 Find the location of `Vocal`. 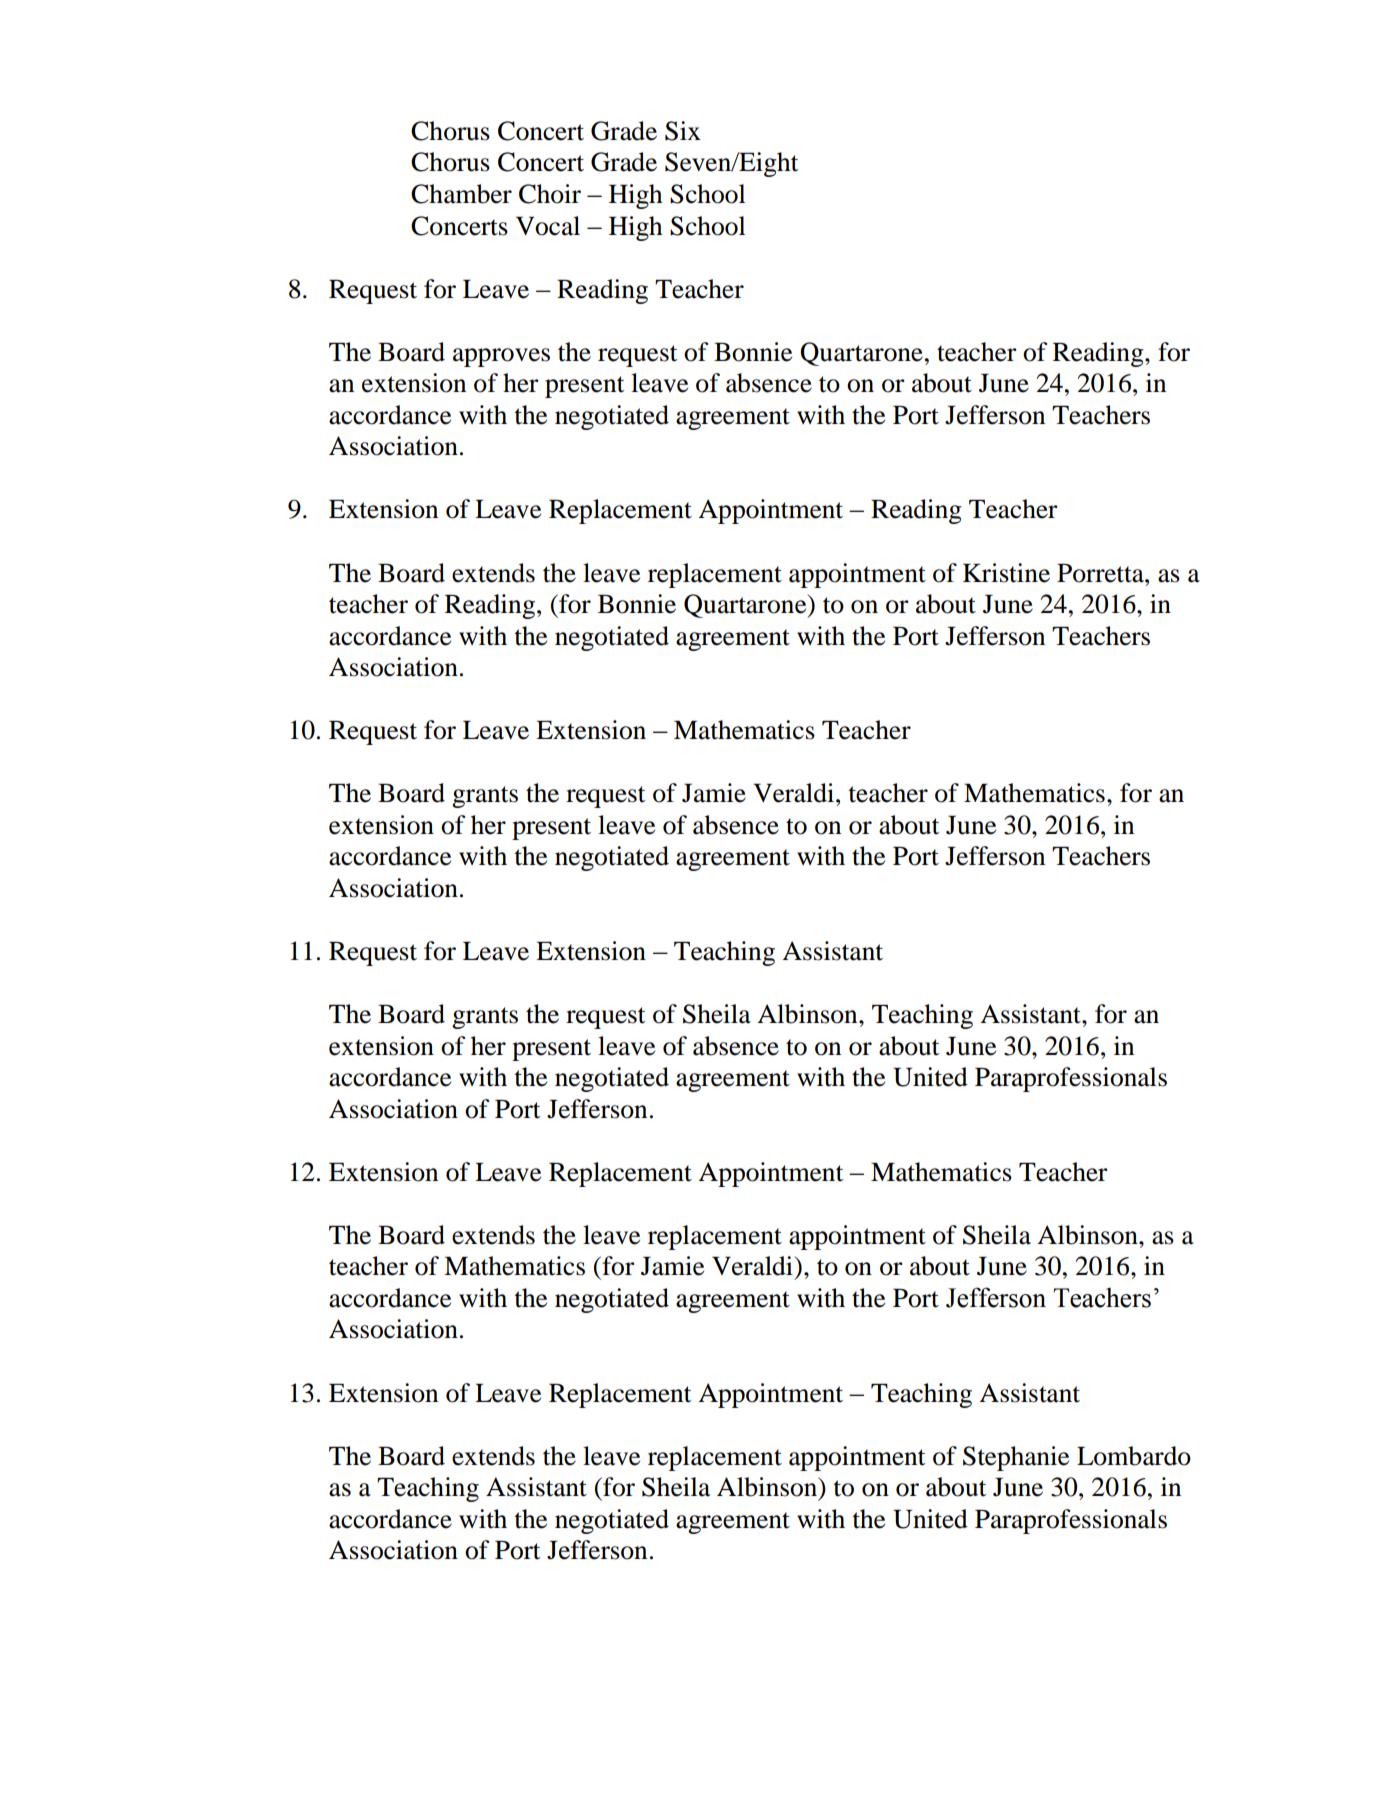

Vocal is located at coordinates (548, 226).
